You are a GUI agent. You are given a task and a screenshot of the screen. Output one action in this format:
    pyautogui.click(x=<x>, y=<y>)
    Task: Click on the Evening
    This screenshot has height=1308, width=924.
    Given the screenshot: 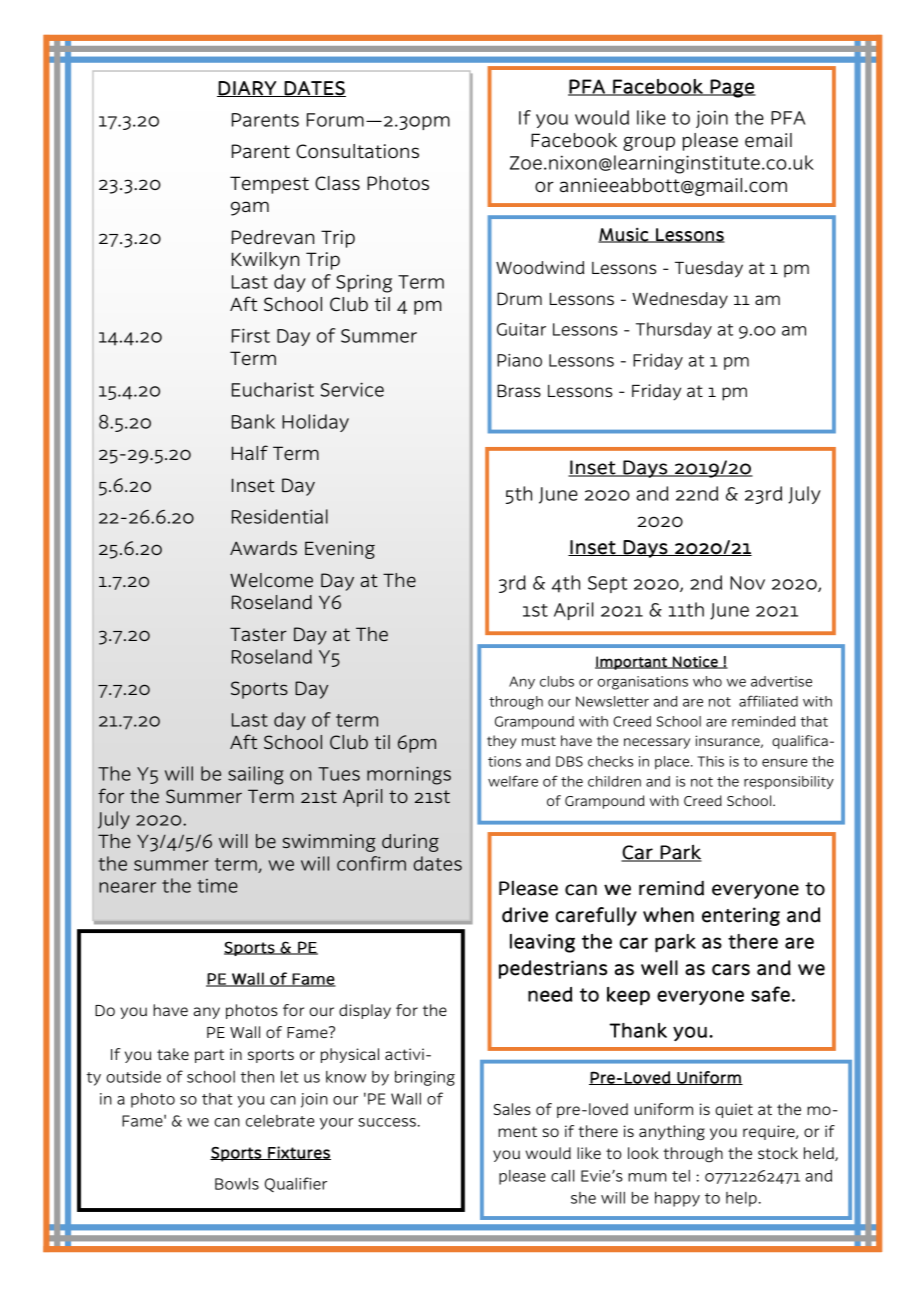 What is the action you would take?
    pyautogui.click(x=340, y=550)
